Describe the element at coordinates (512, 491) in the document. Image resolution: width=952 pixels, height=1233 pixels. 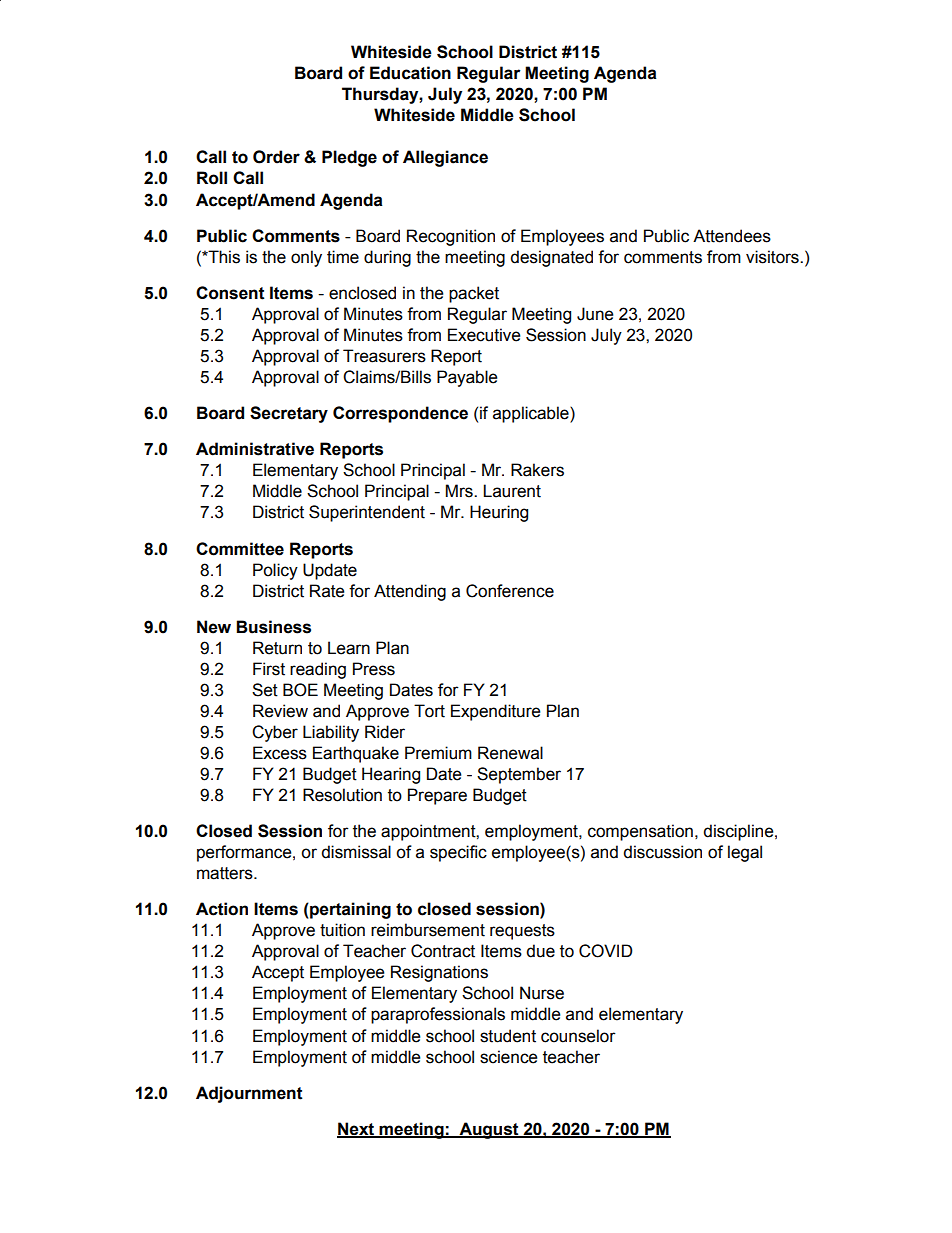
I see `Laurent` at that location.
